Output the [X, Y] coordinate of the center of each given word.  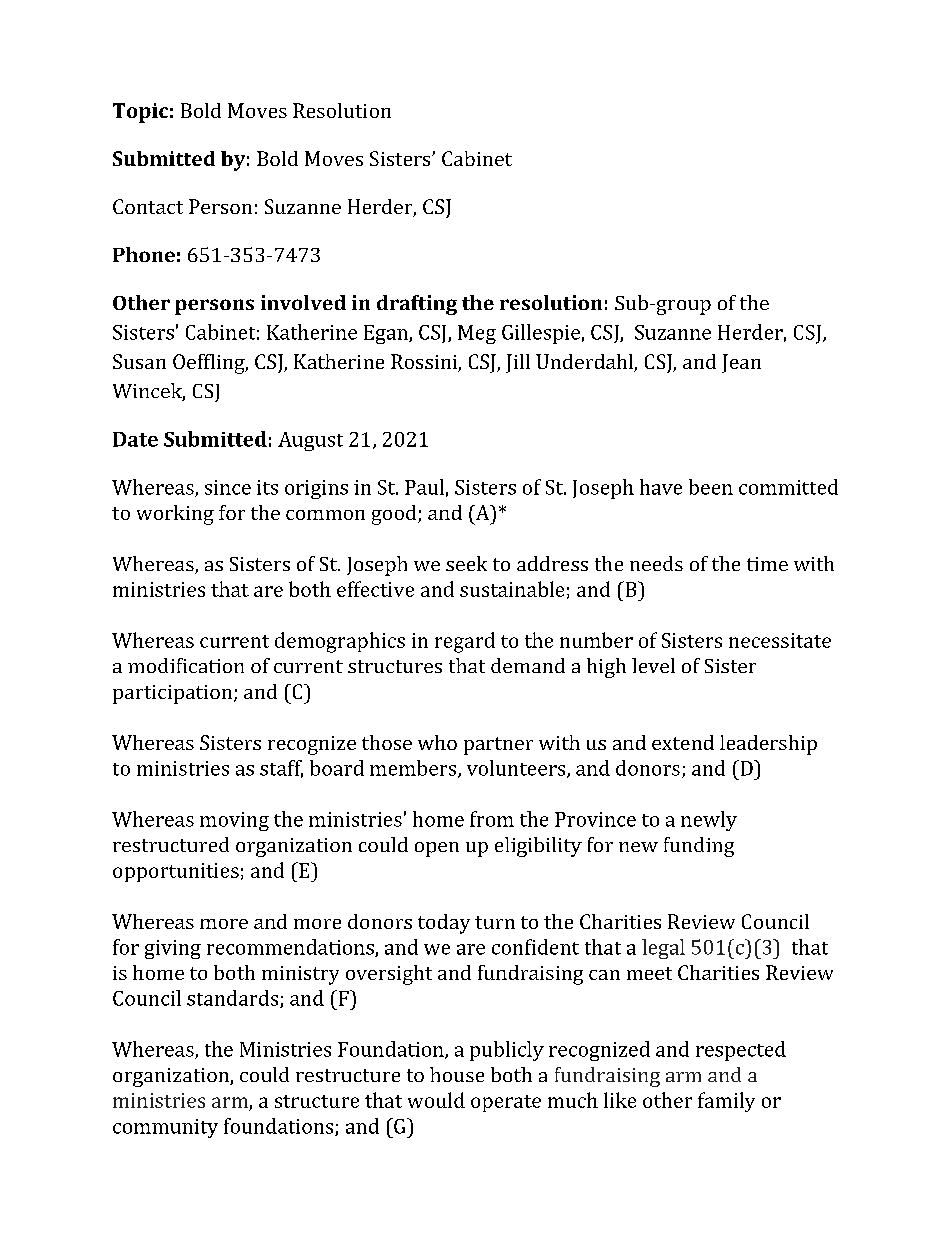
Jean [741, 363]
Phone [144, 254]
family [726, 1102]
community [165, 1128]
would [436, 1100]
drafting [417, 305]
